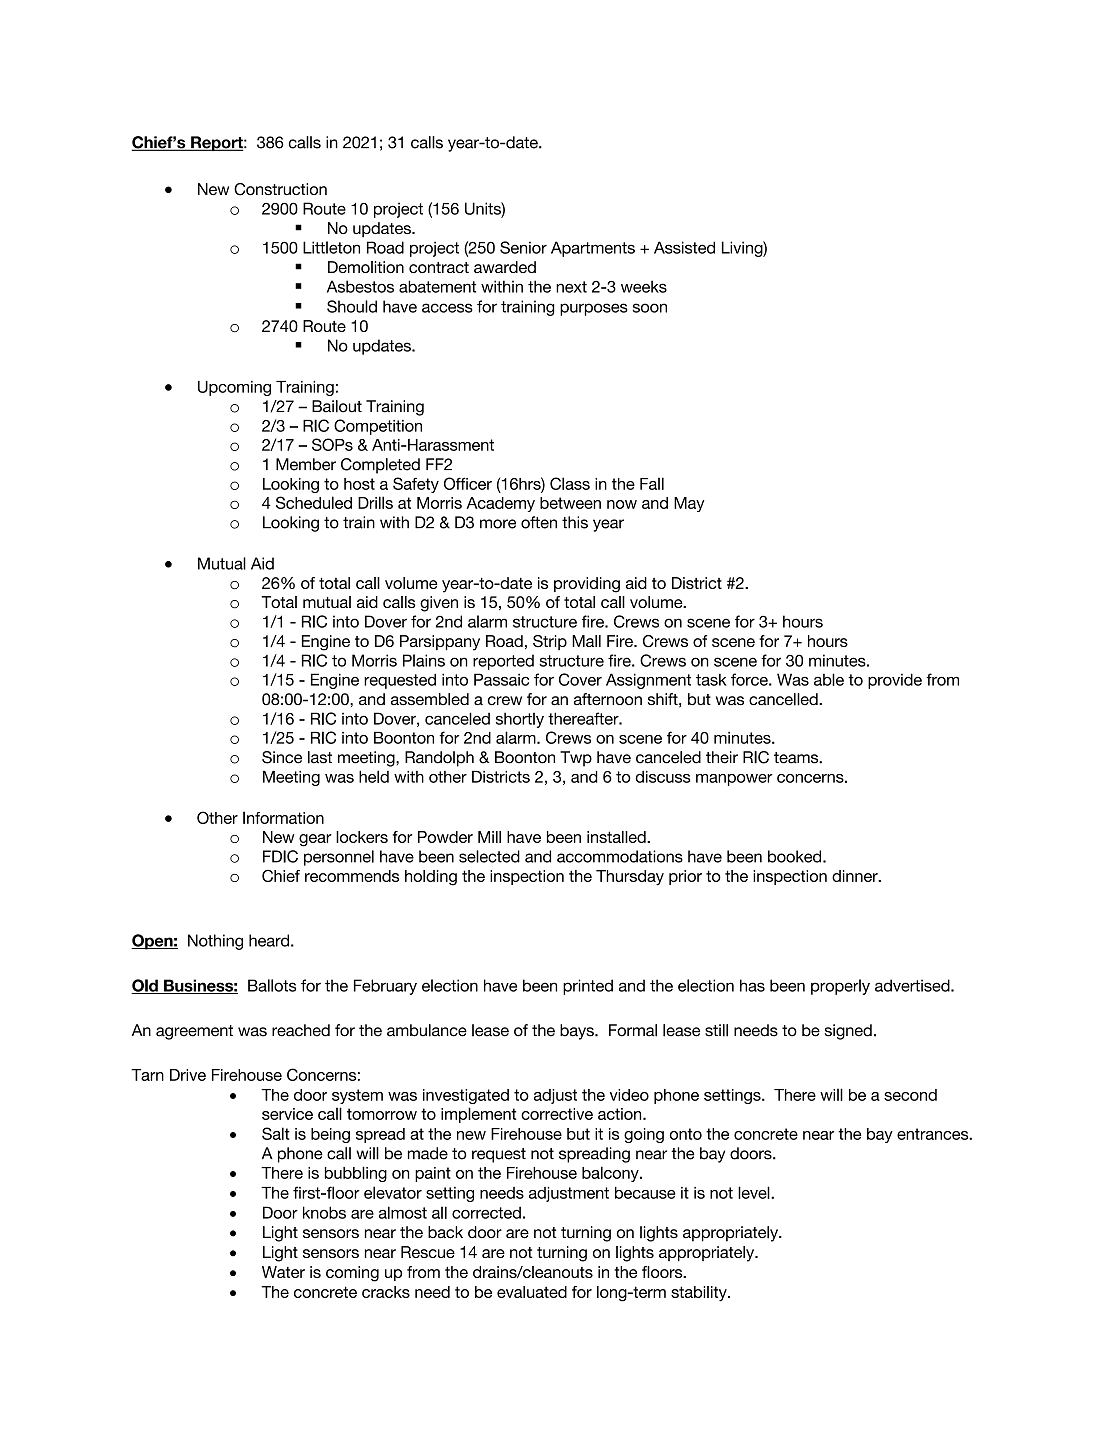  Describe the element at coordinates (280, 189) in the page. I see `Construction` at that location.
